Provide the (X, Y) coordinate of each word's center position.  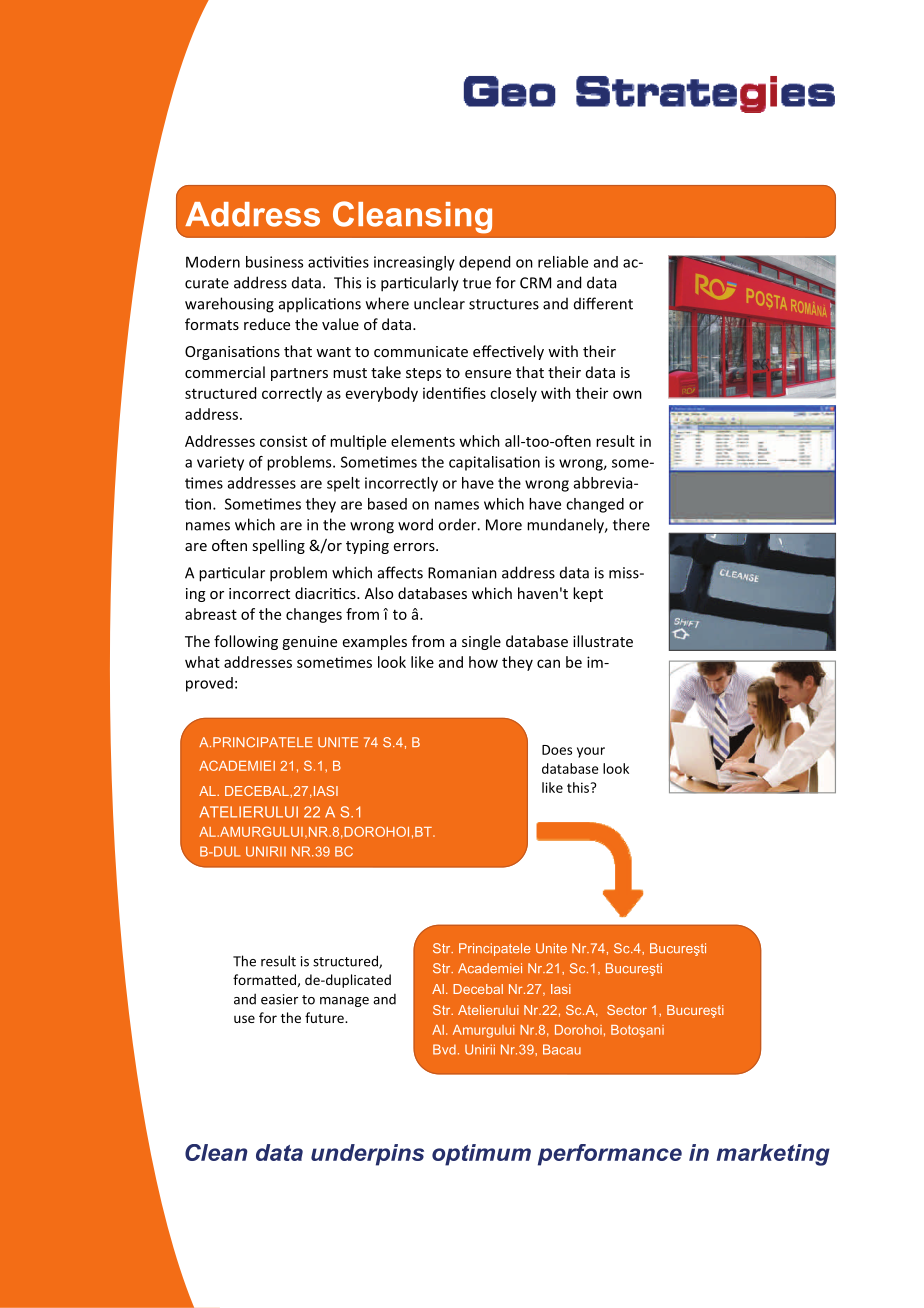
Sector (627, 1010)
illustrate (603, 641)
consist (283, 441)
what (202, 662)
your (591, 752)
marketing (773, 1155)
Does (557, 750)
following (246, 642)
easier (279, 999)
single (481, 642)
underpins (367, 1155)
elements (423, 441)
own (627, 394)
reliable (563, 262)
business (274, 262)
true (477, 283)
